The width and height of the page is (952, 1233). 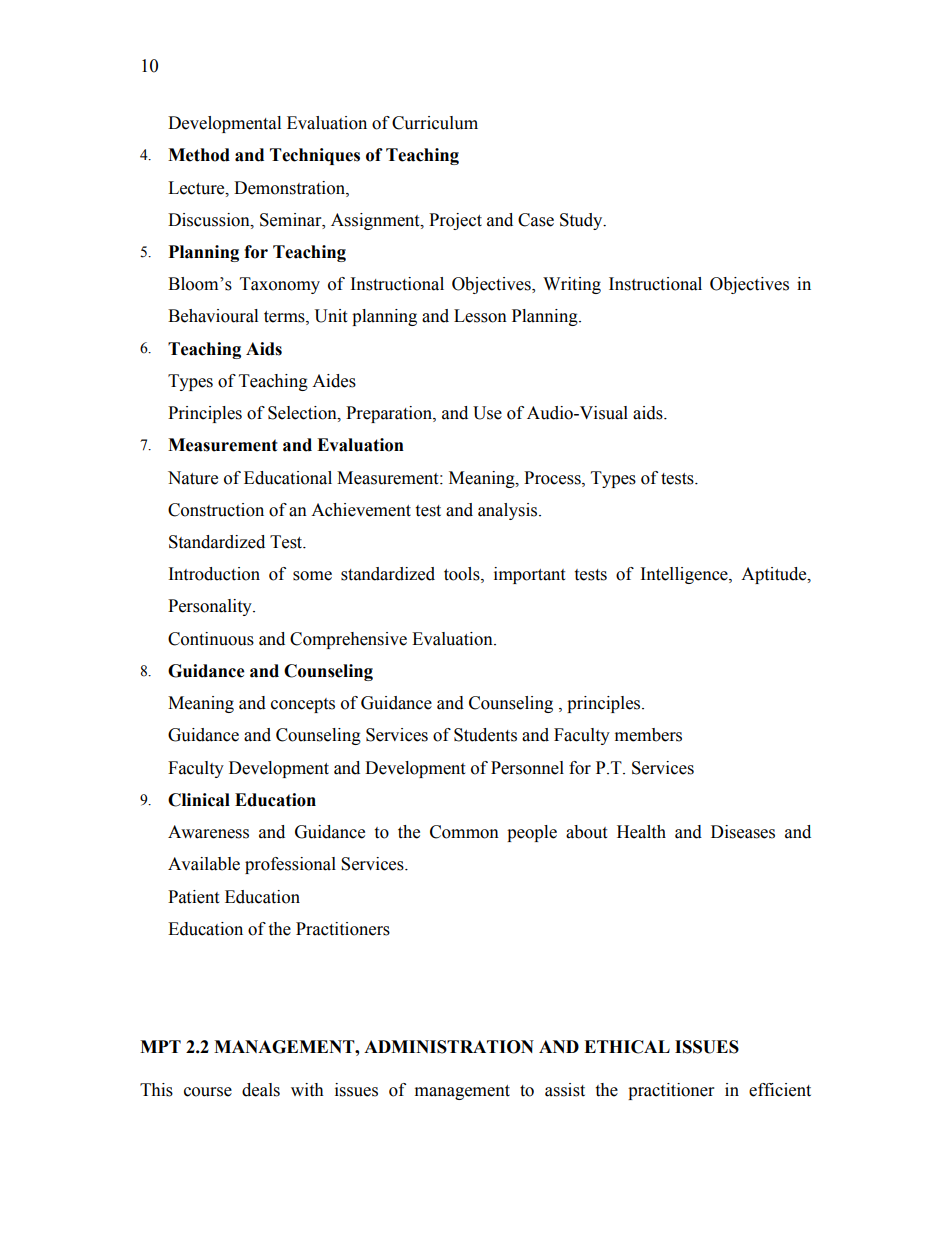 I want to click on ADMINISTRATION, so click(x=449, y=1047).
